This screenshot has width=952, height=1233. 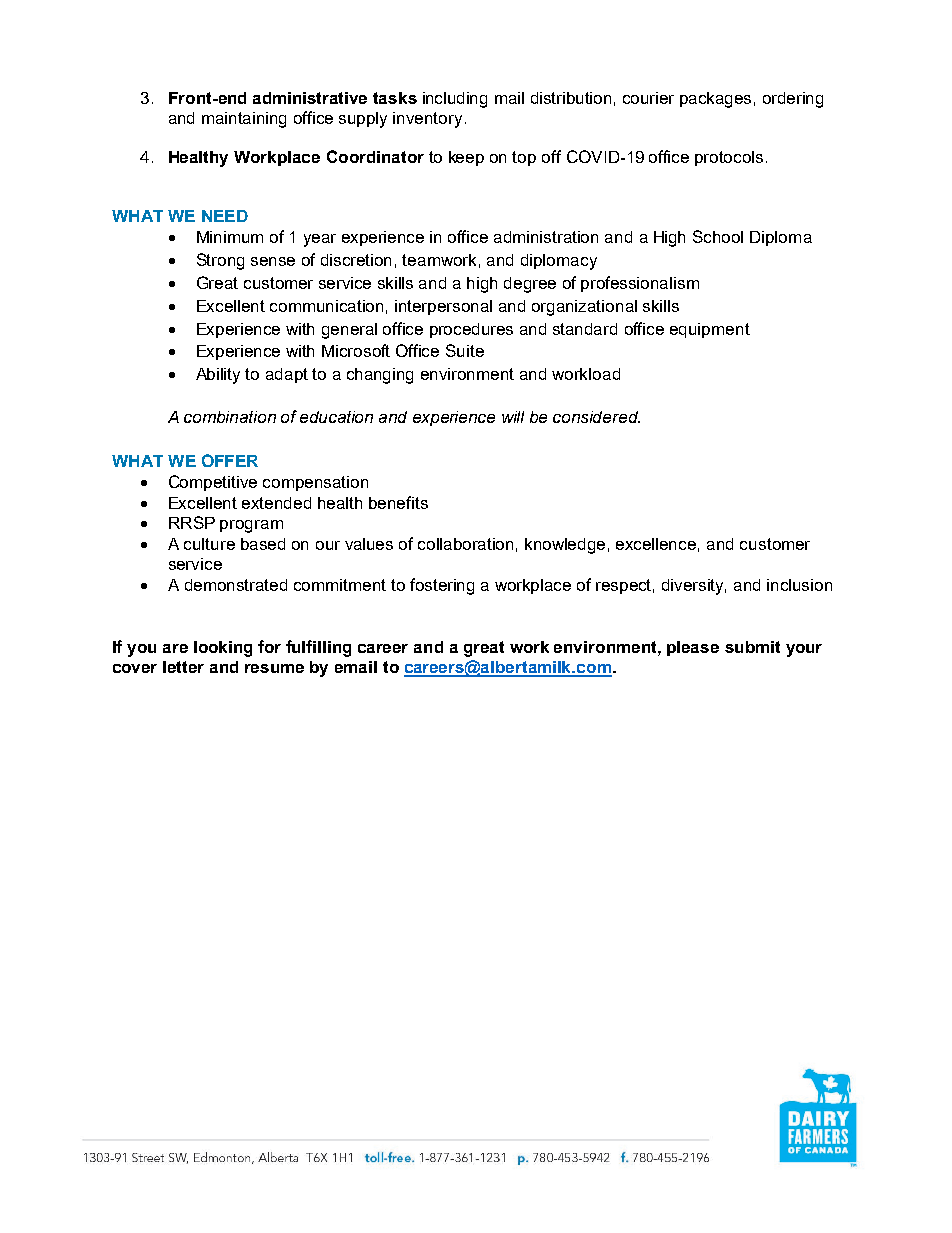 I want to click on ordering, so click(x=793, y=100).
